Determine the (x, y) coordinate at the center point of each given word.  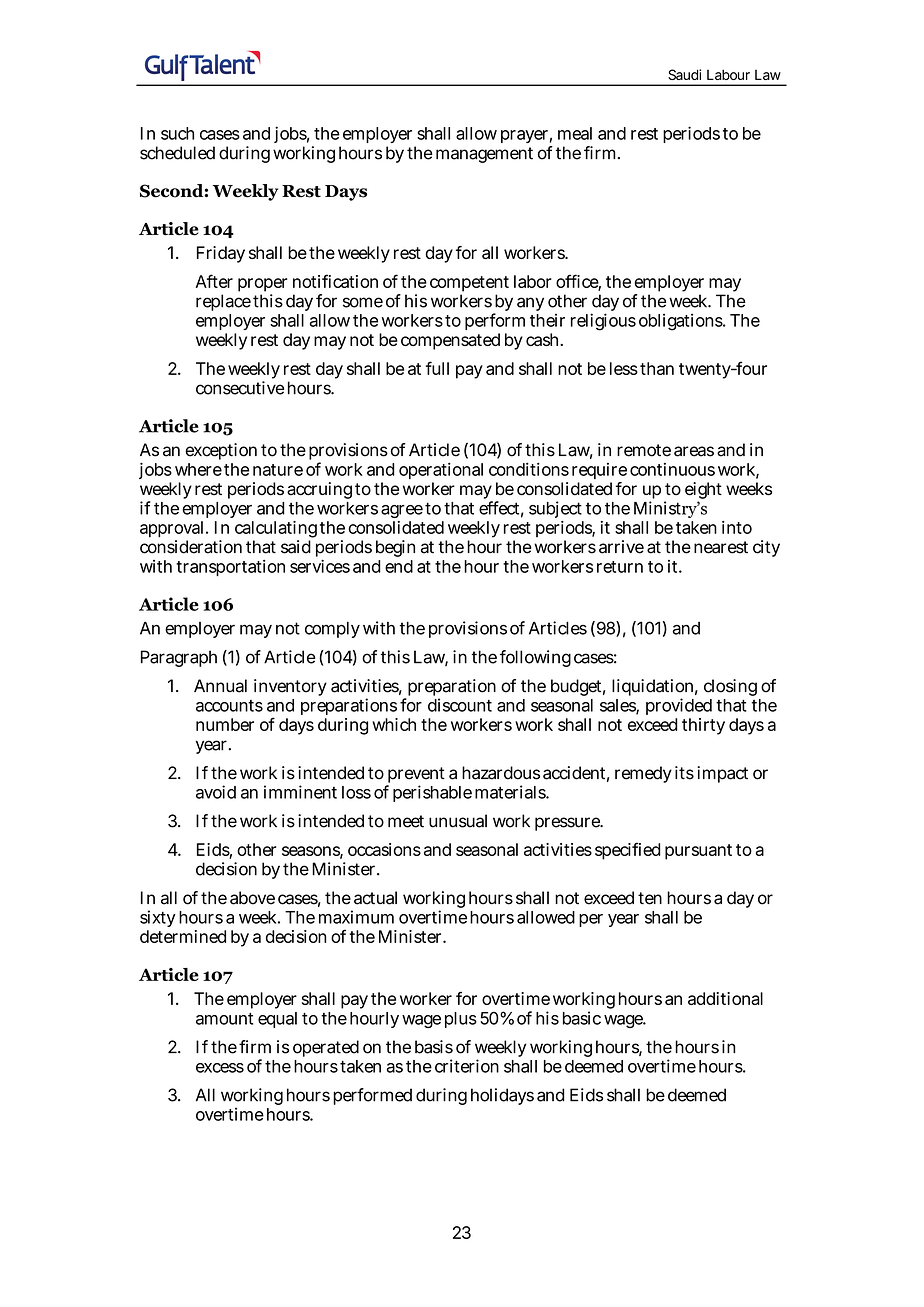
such (177, 133)
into (737, 527)
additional (725, 998)
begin (395, 548)
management (484, 155)
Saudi (684, 74)
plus (461, 1020)
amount (224, 1019)
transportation (230, 568)
